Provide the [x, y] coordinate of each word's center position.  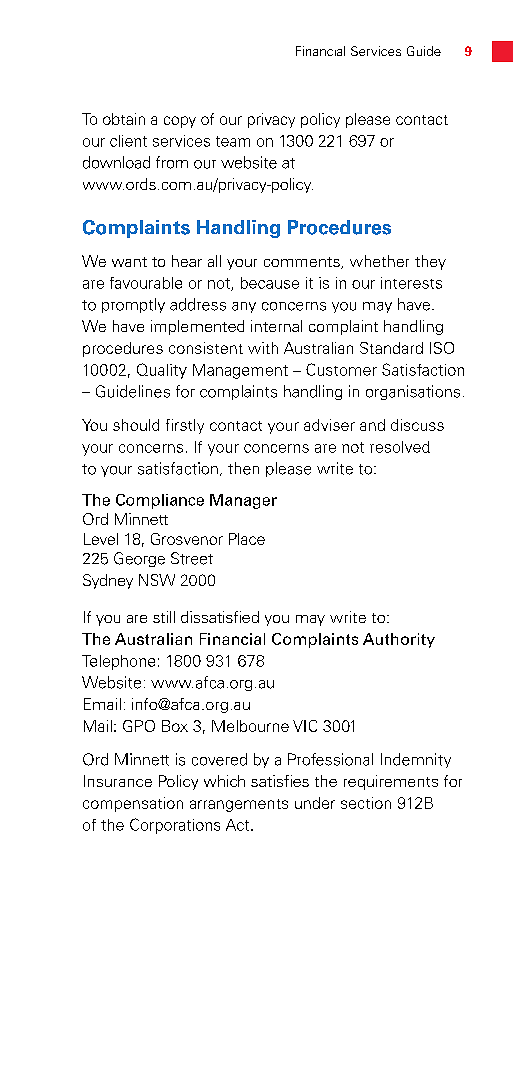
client [128, 141]
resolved [400, 447]
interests [411, 283]
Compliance [160, 501]
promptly [133, 305]
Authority [399, 640]
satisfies [280, 781]
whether [379, 261]
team [233, 141]
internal [276, 326]
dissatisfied [220, 617]
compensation [133, 804]
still [164, 617]
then [243, 468]
